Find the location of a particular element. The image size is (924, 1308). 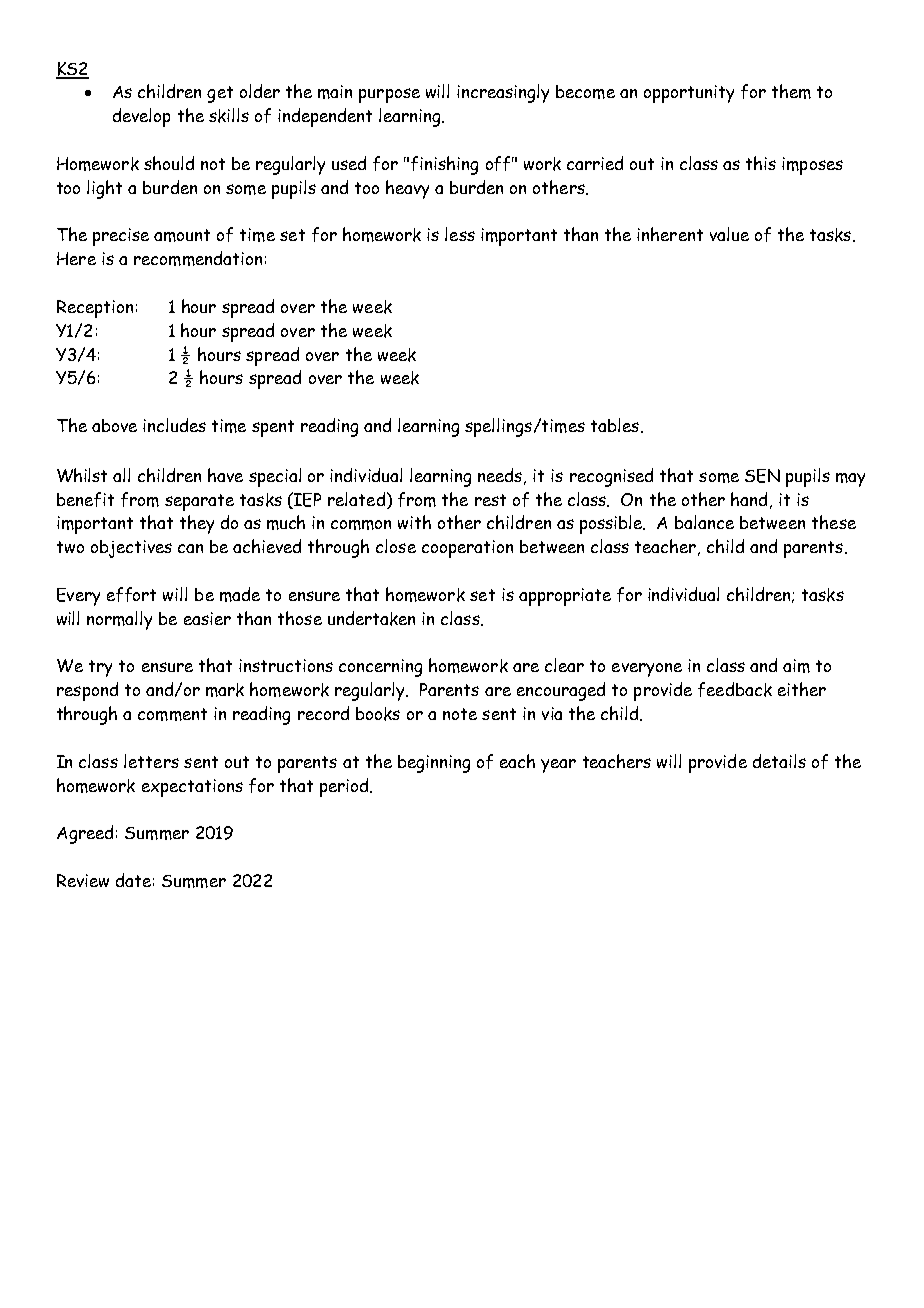

develop is located at coordinates (141, 117).
